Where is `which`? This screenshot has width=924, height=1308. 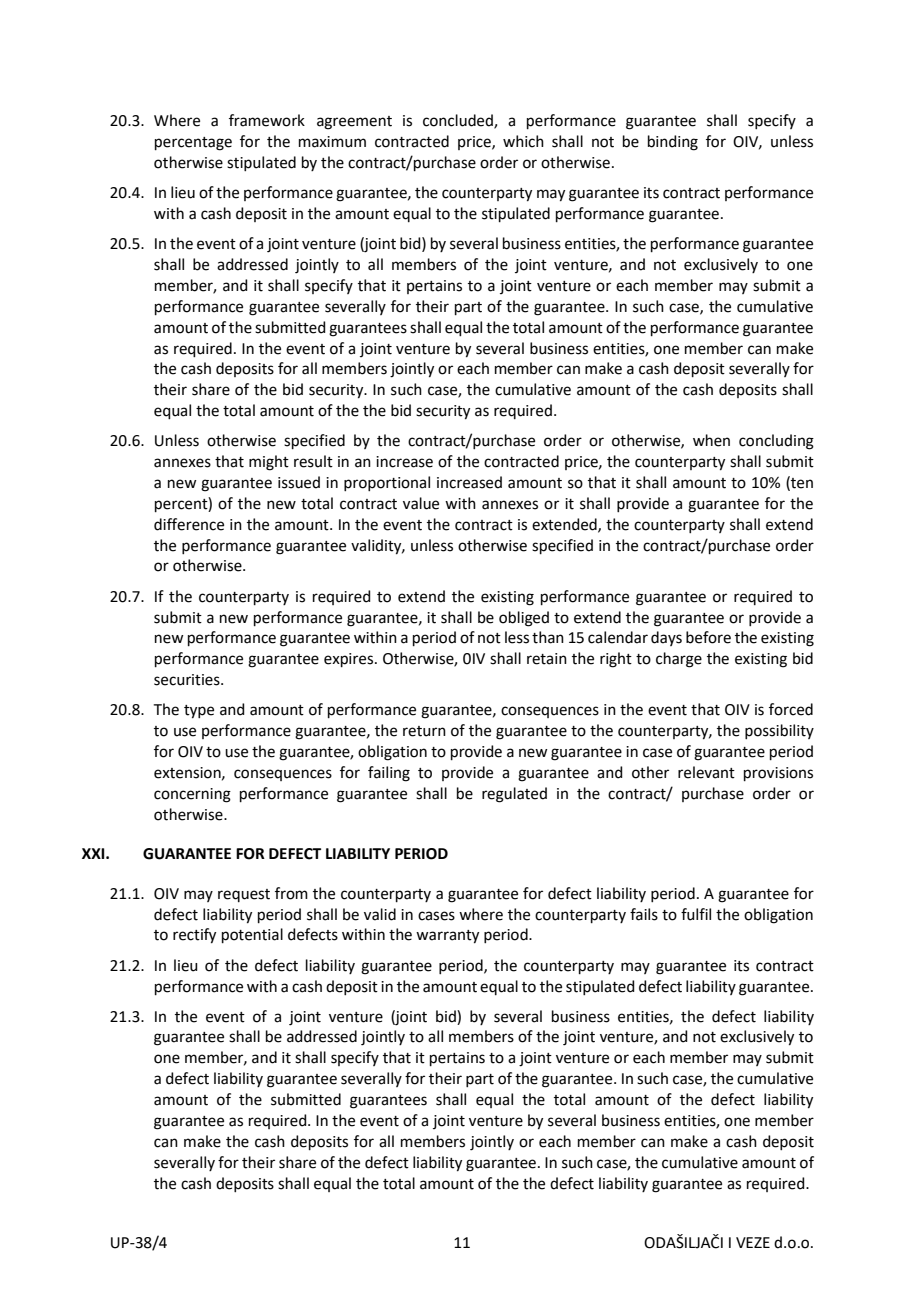 which is located at coordinates (523, 141).
